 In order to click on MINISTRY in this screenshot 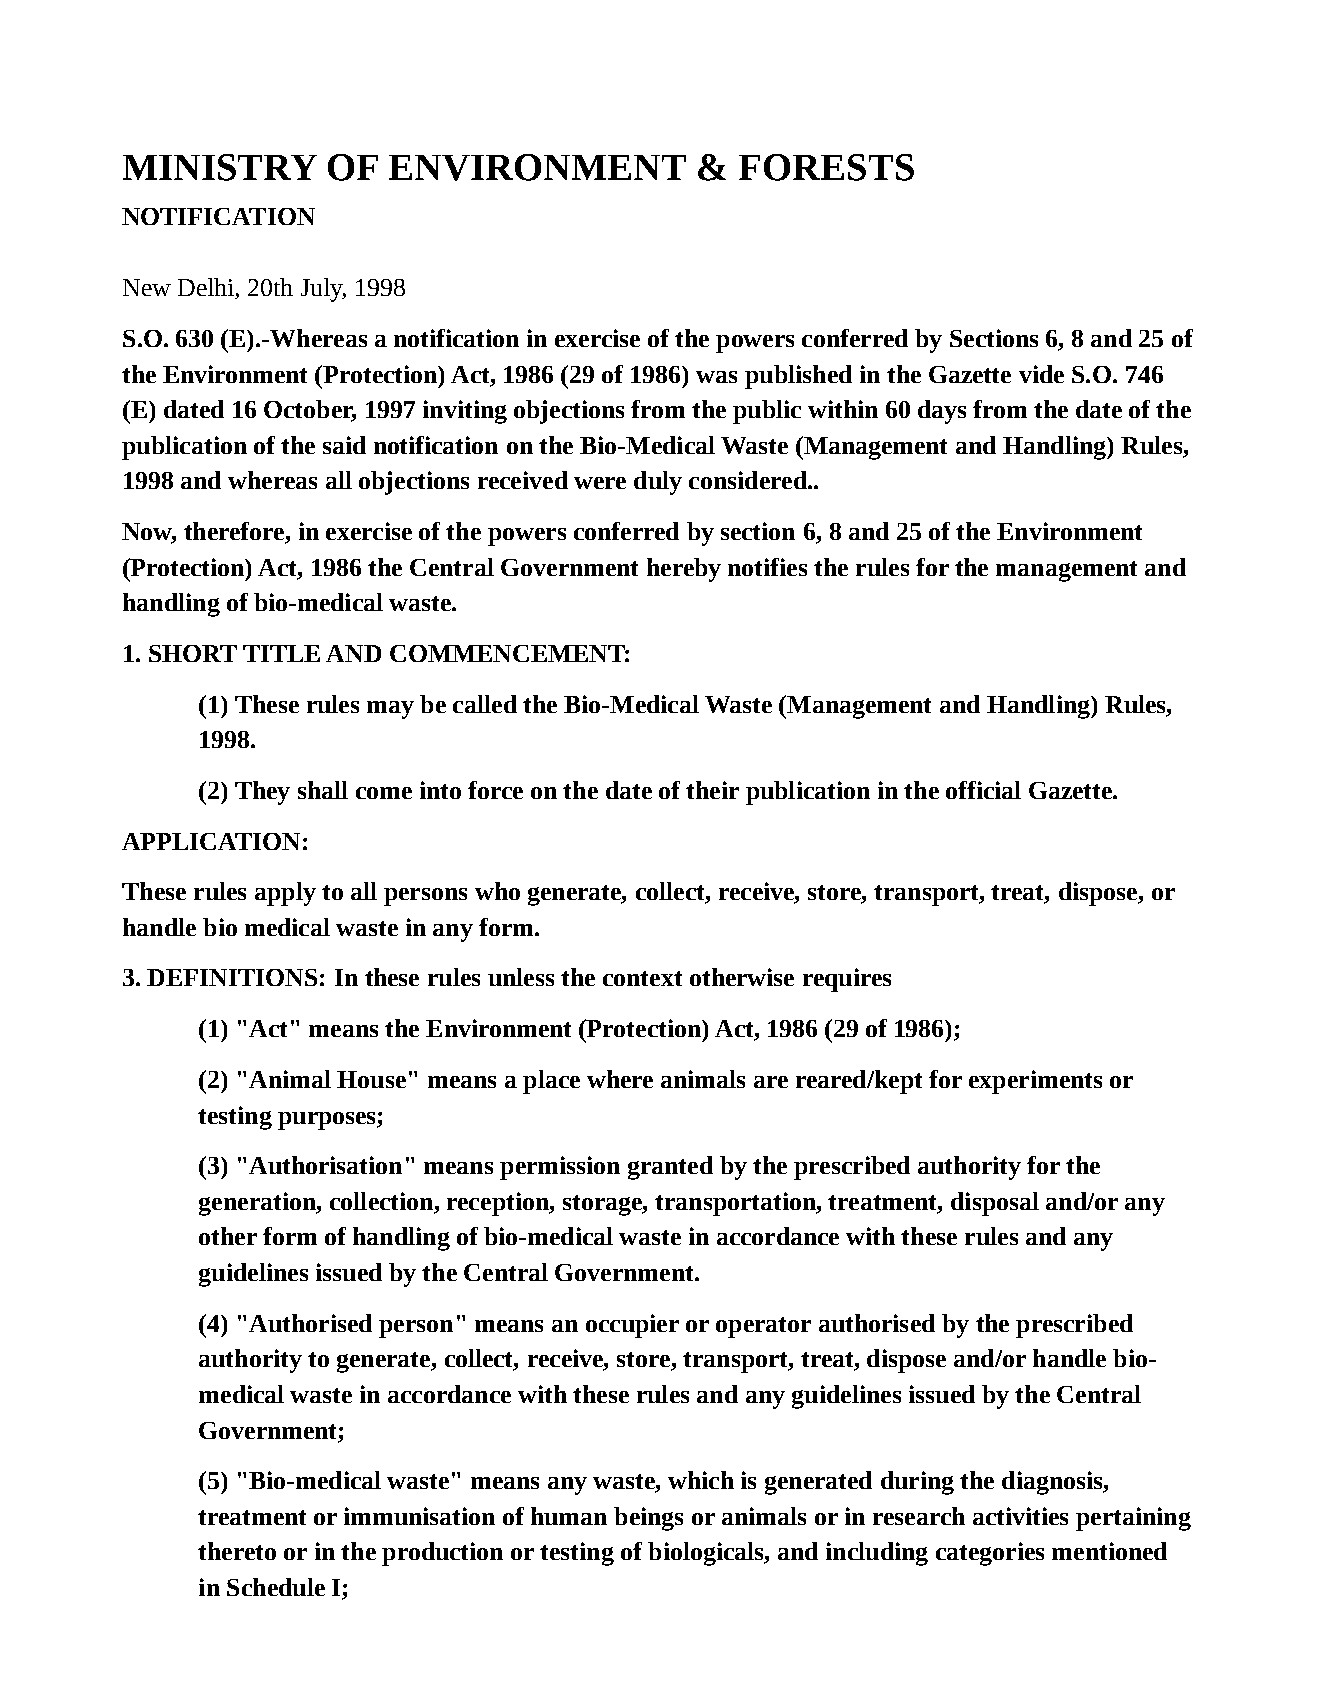, I will do `click(220, 167)`.
